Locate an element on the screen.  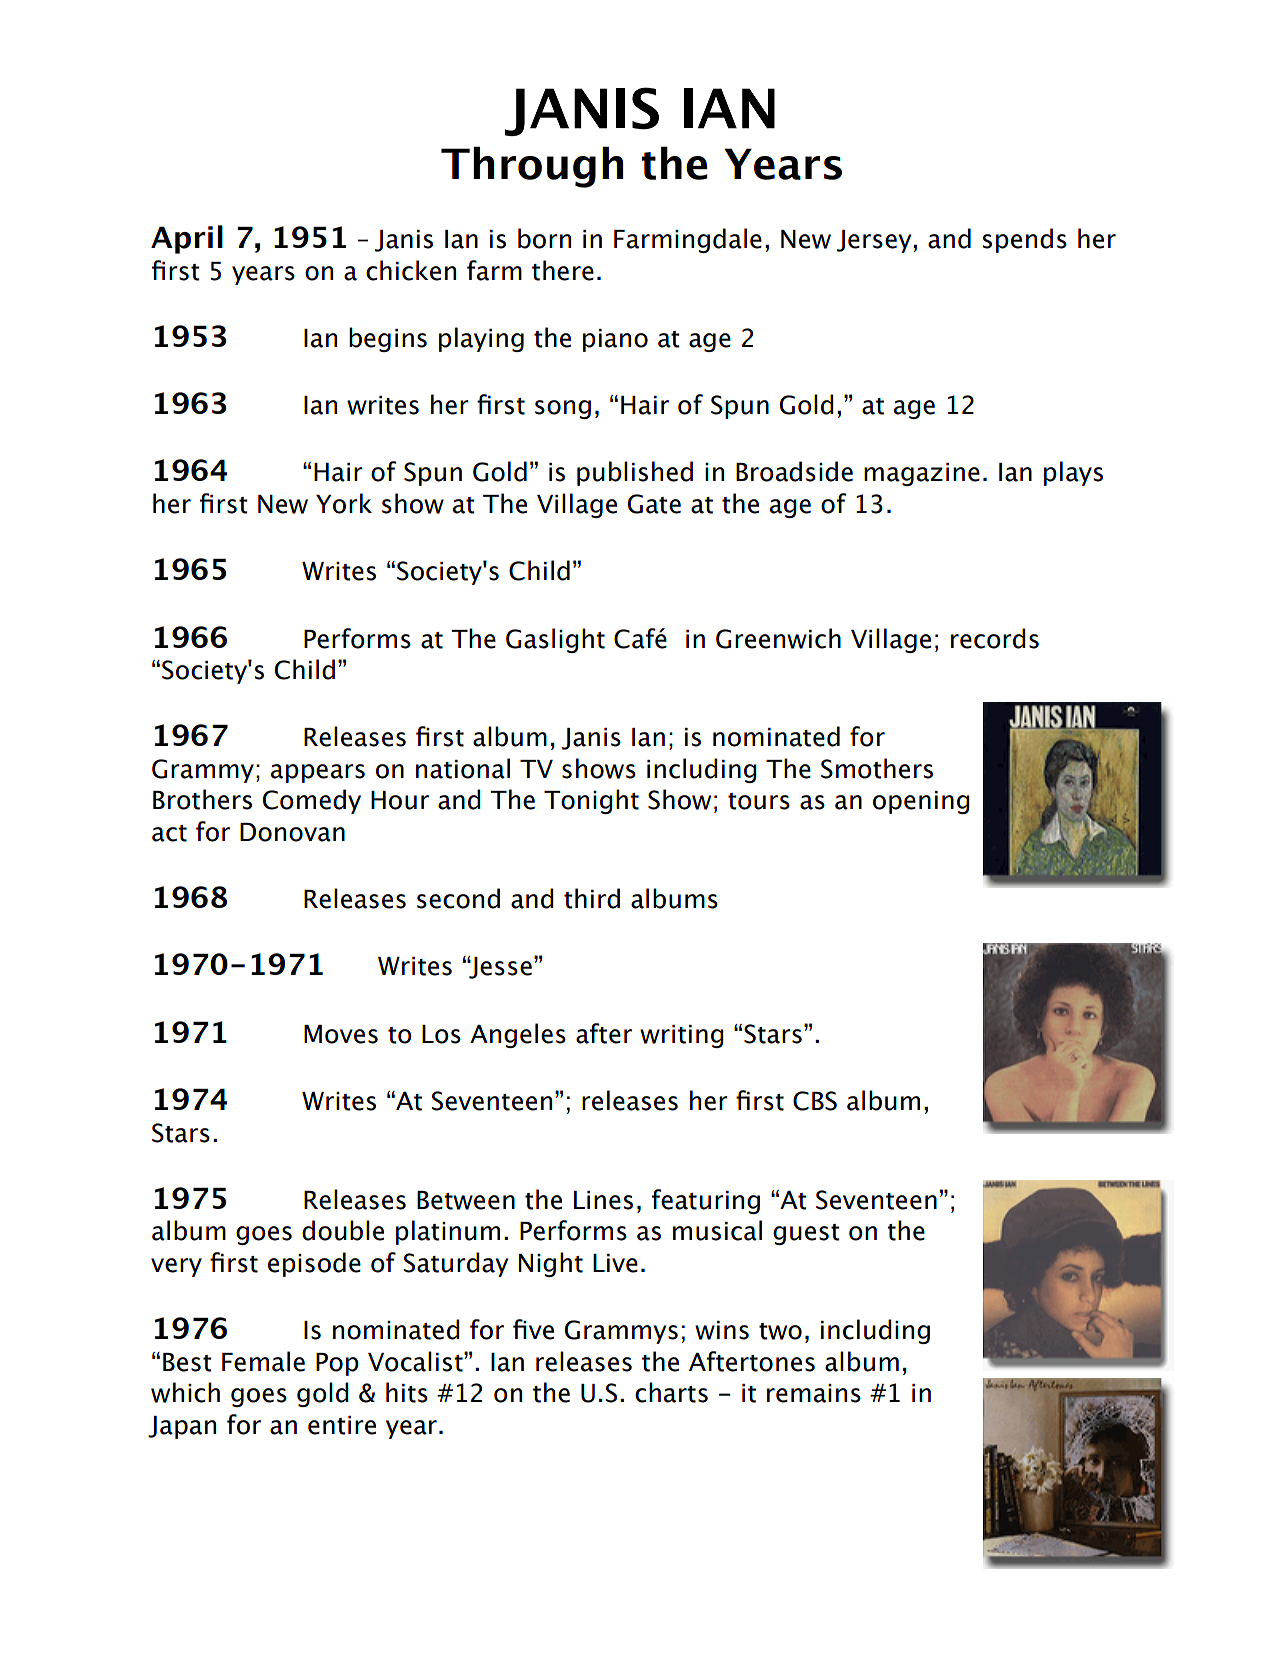
York is located at coordinates (344, 503).
